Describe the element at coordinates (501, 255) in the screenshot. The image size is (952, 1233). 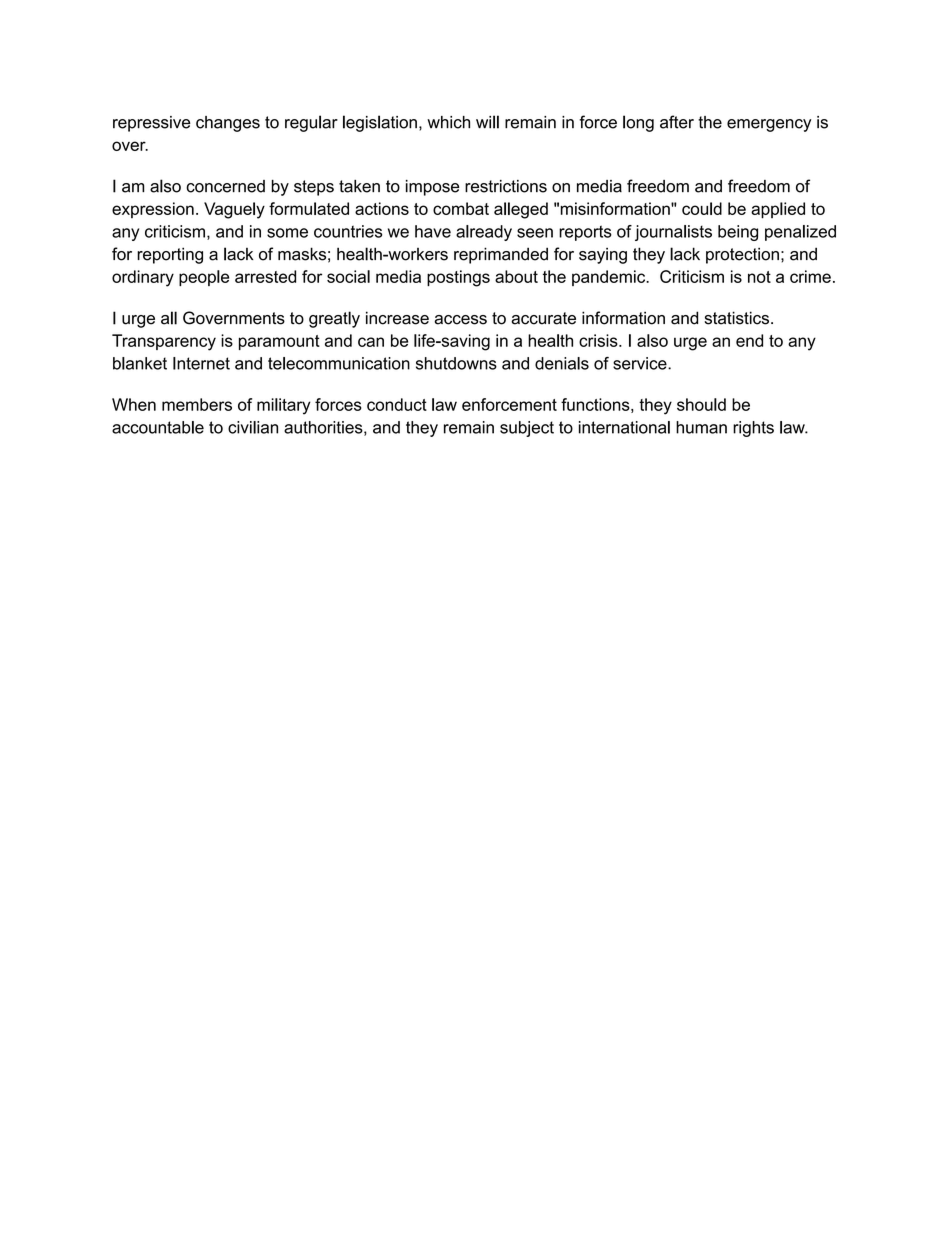
I see `reprimanded` at that location.
